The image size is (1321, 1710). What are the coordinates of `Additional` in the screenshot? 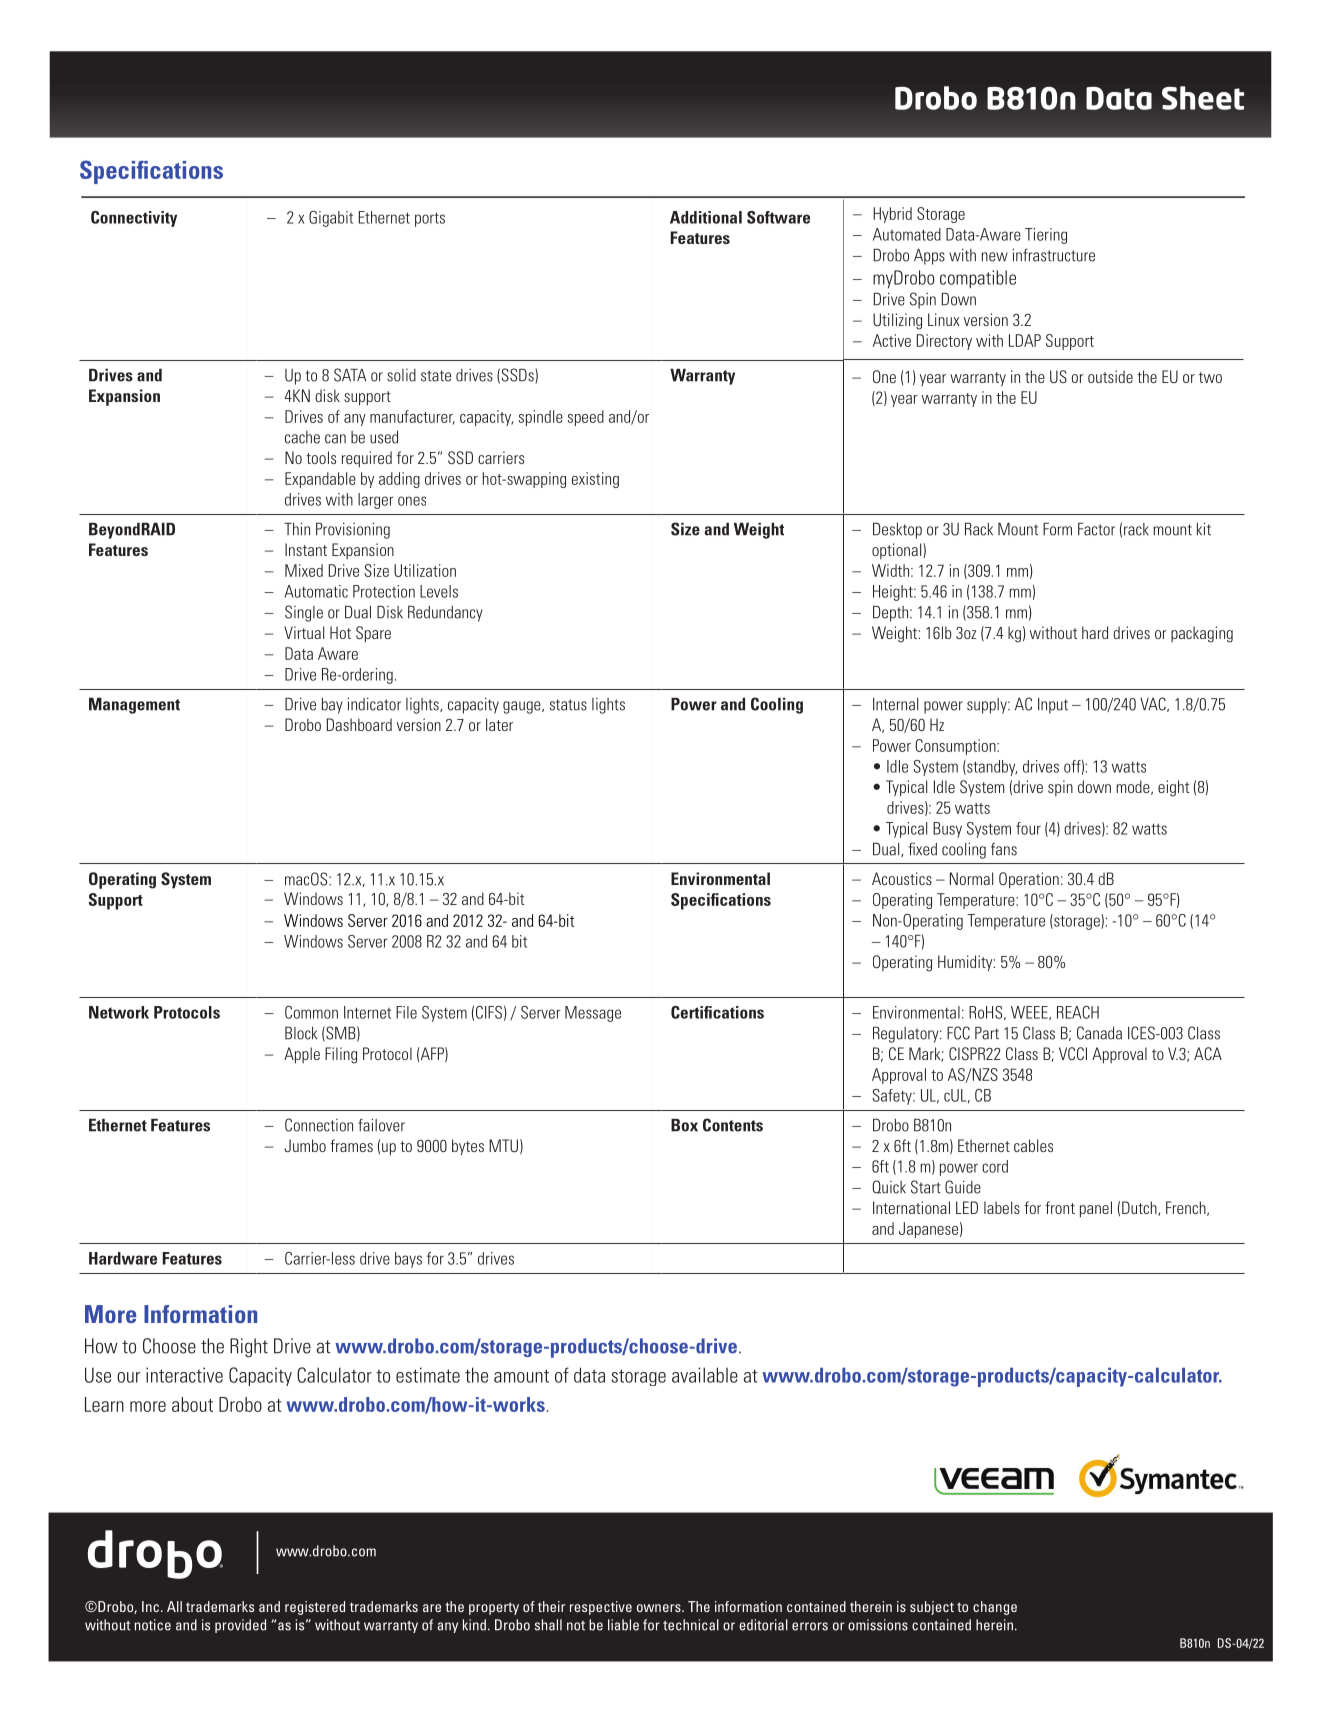 It's located at (706, 217).
